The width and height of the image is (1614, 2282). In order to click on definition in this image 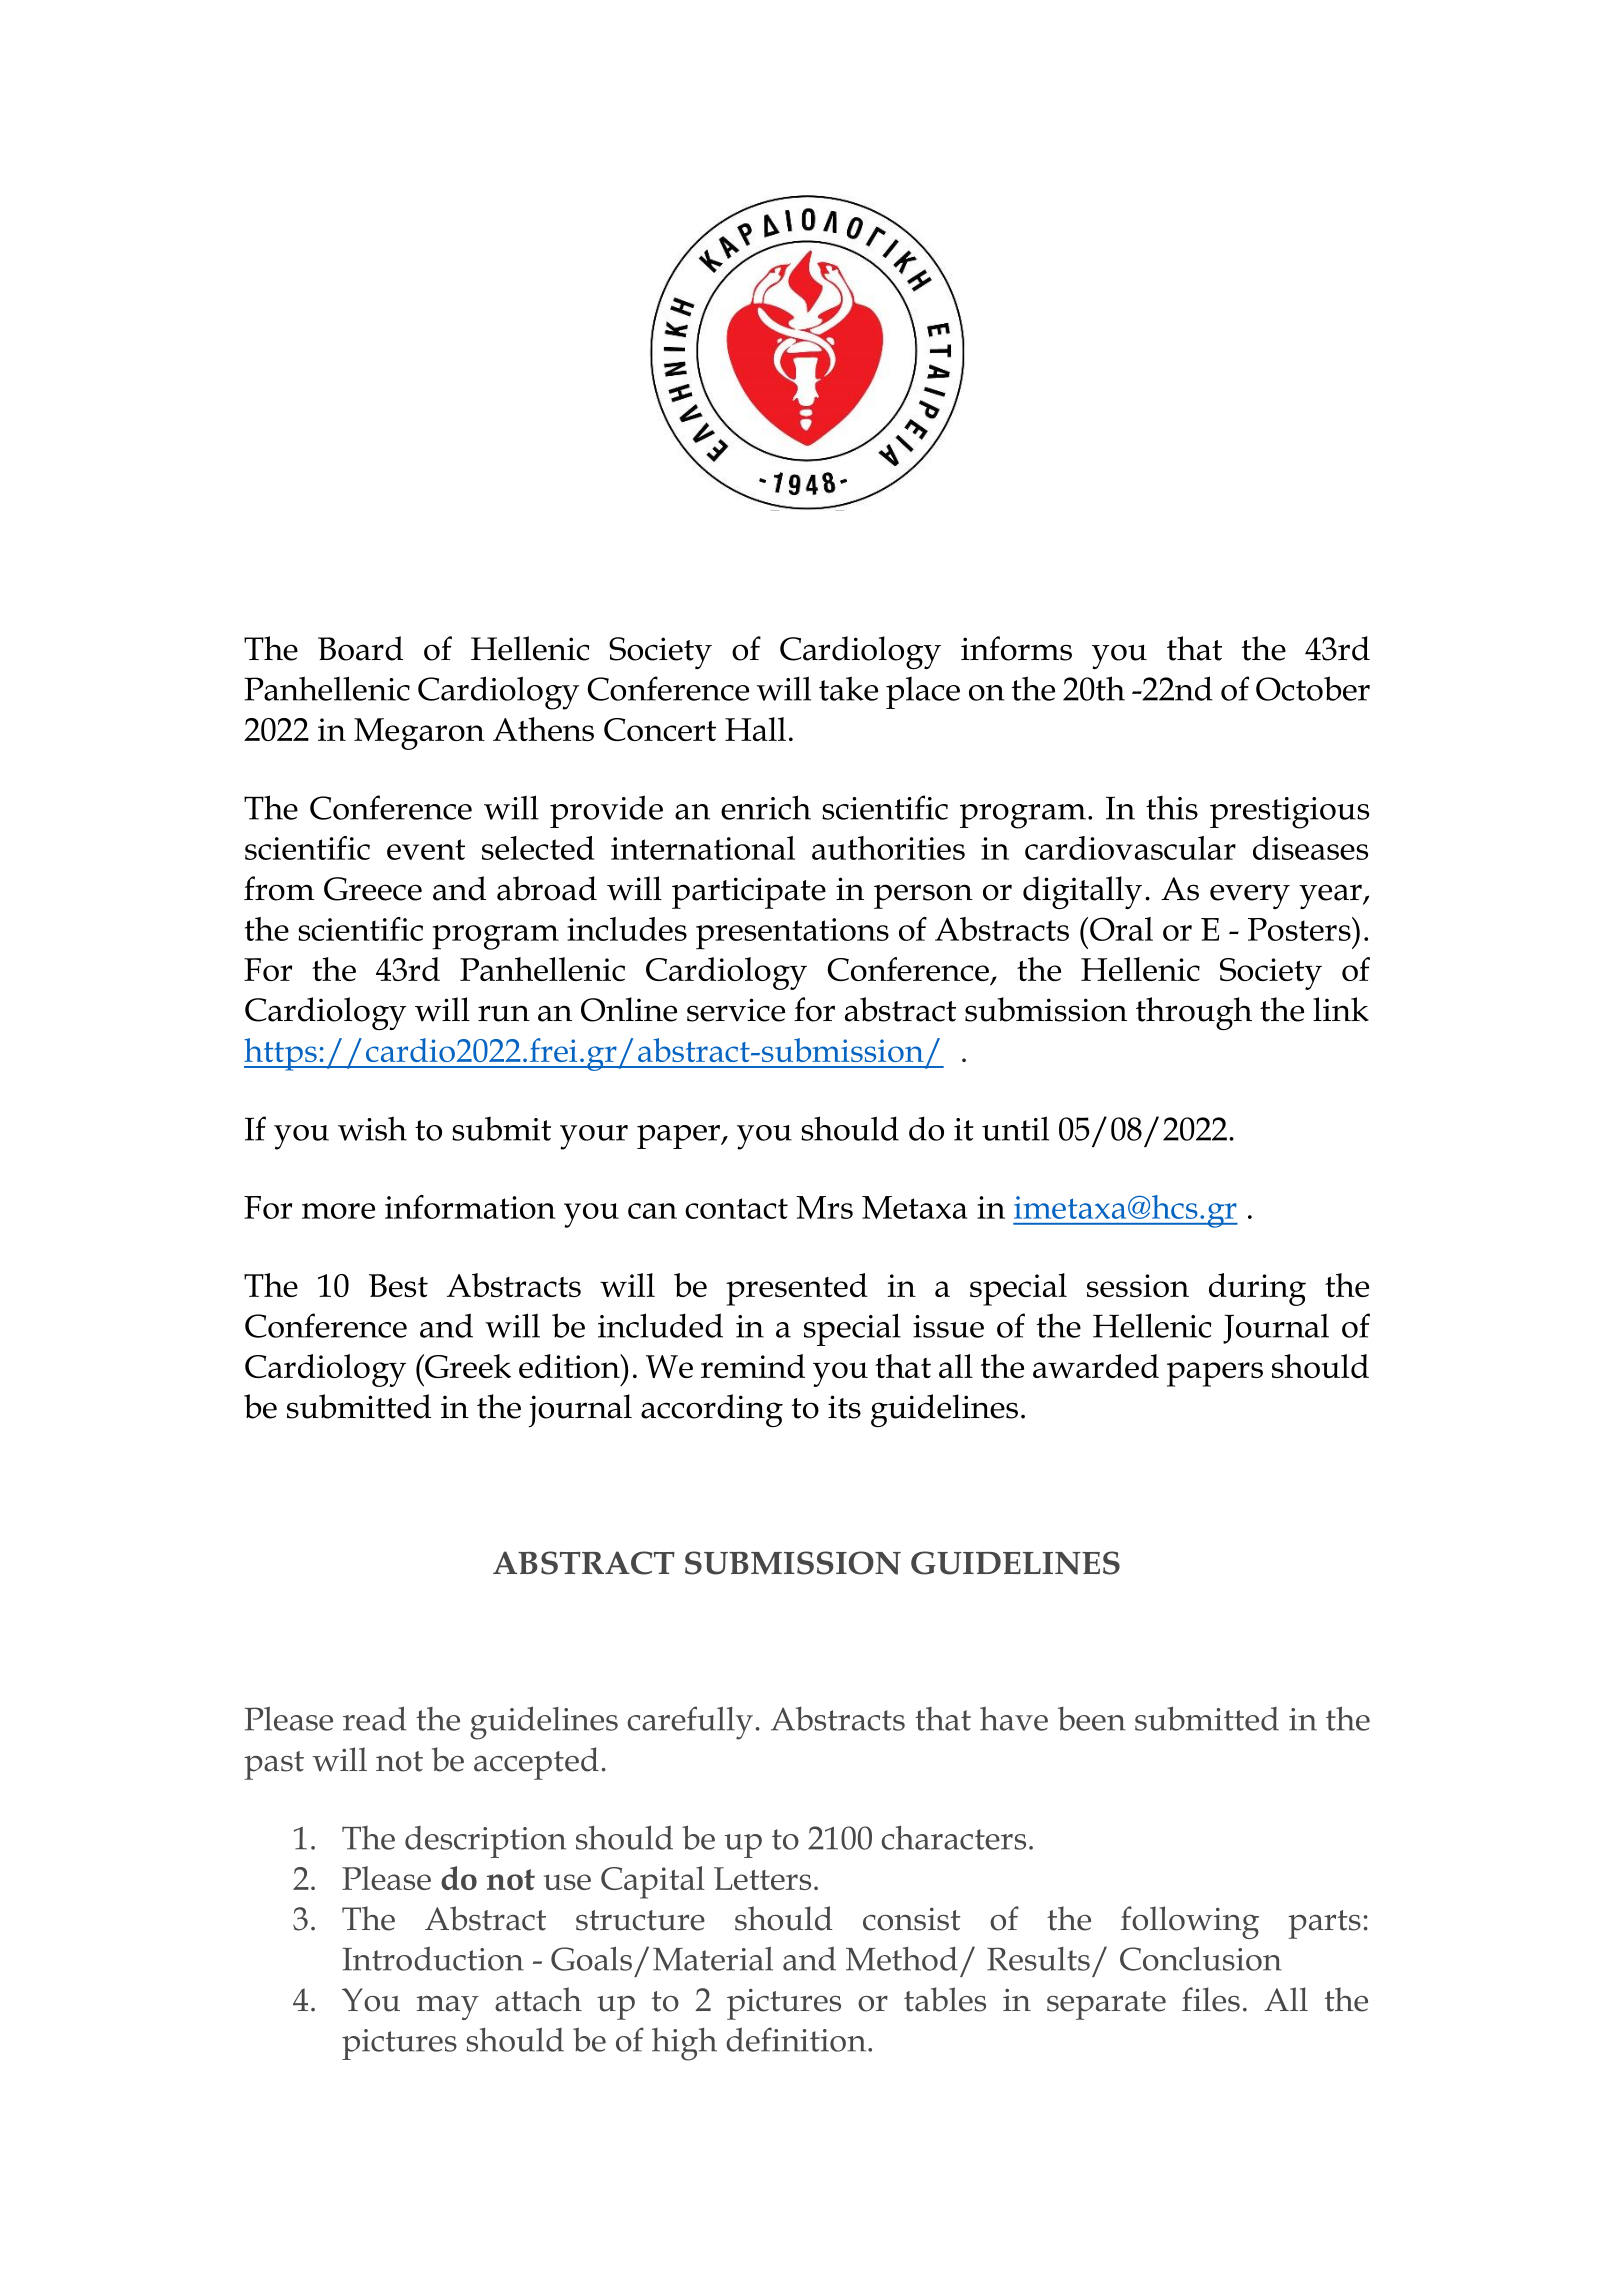, I will do `click(797, 2039)`.
